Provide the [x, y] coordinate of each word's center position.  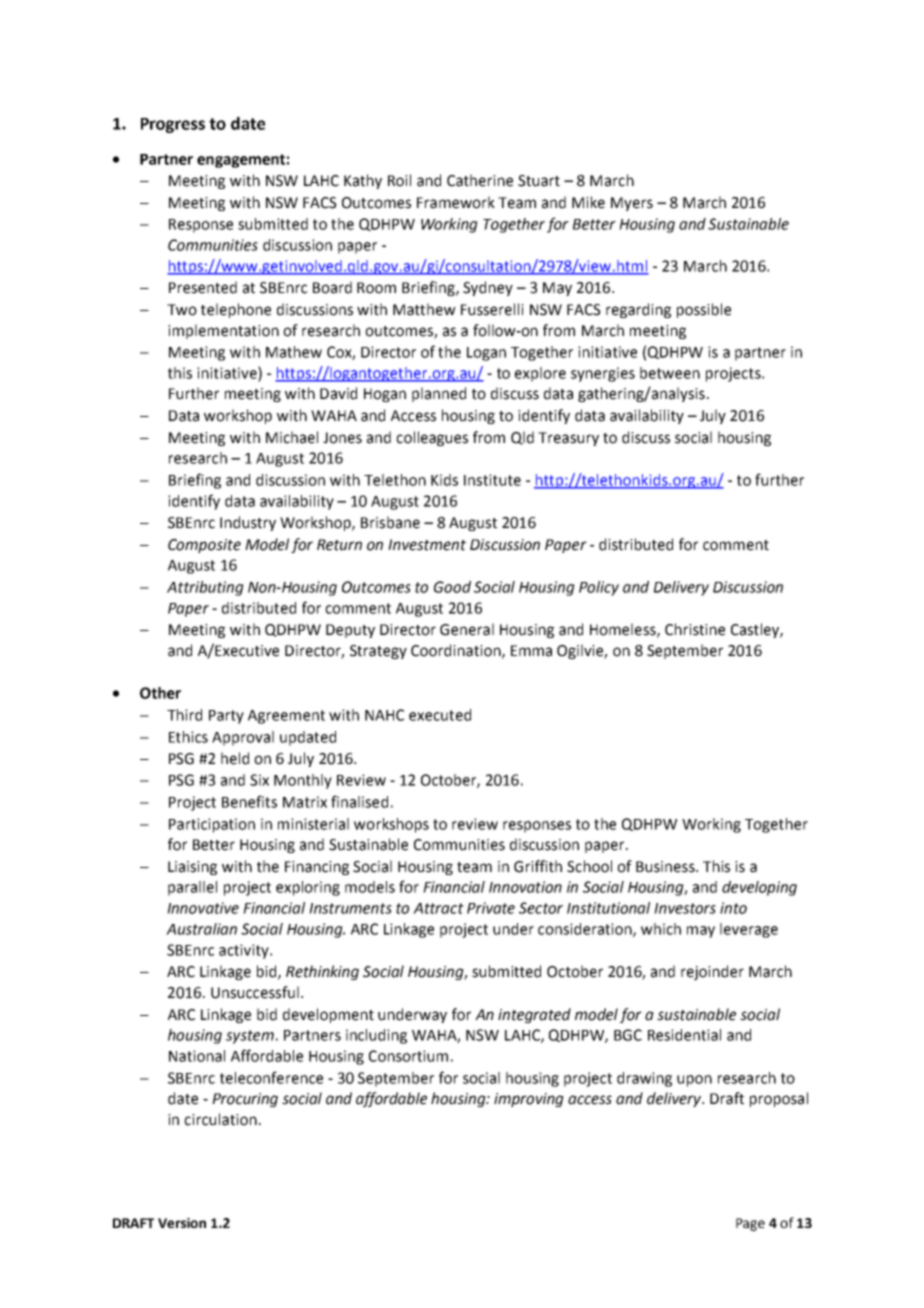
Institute [492, 480]
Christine [695, 629]
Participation [212, 825]
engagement [241, 161]
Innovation [525, 887]
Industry [248, 523]
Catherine [480, 180]
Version [182, 1223]
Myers [632, 204]
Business [666, 867]
